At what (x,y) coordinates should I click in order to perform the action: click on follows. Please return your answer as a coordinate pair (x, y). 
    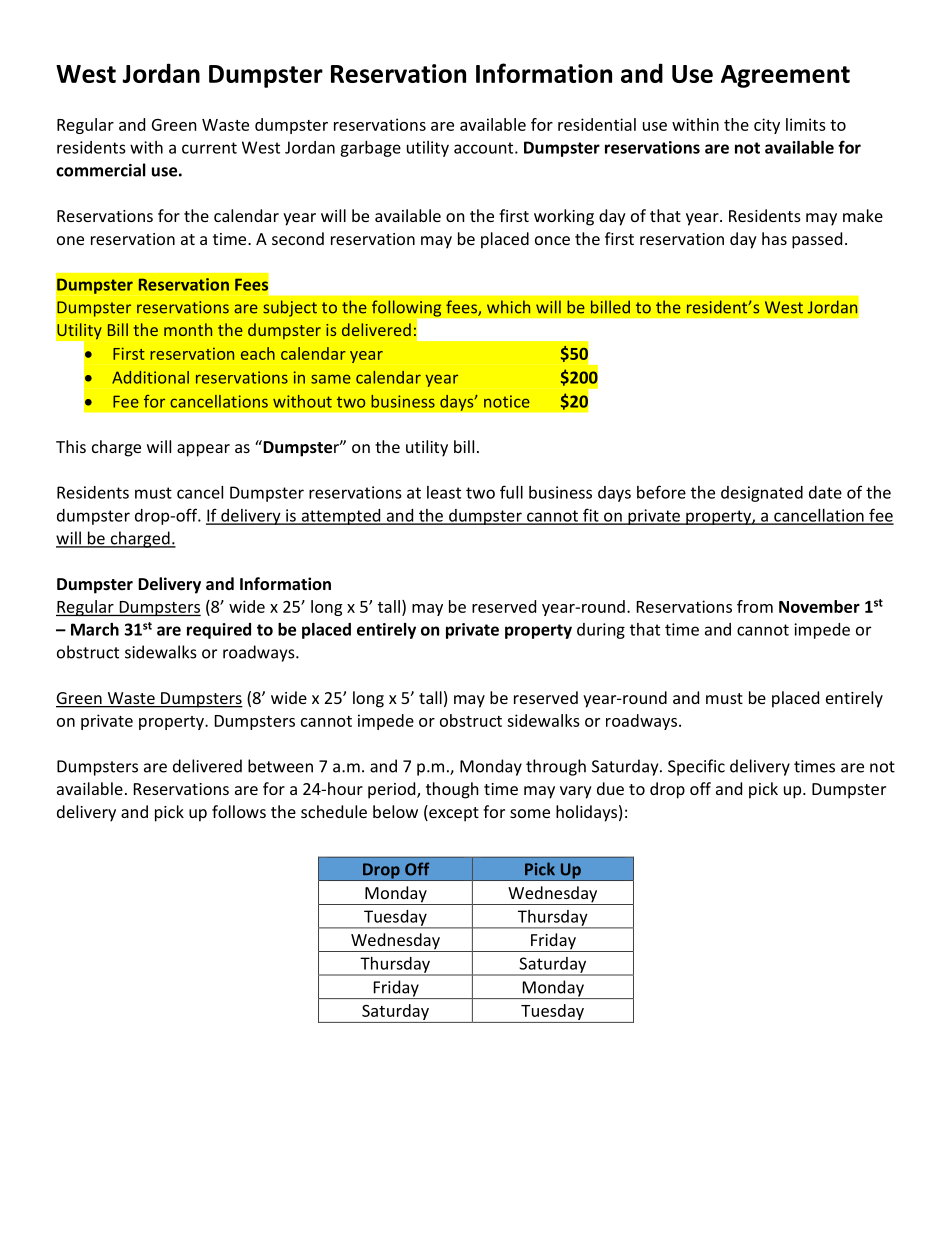
    Looking at the image, I should click on (239, 811).
